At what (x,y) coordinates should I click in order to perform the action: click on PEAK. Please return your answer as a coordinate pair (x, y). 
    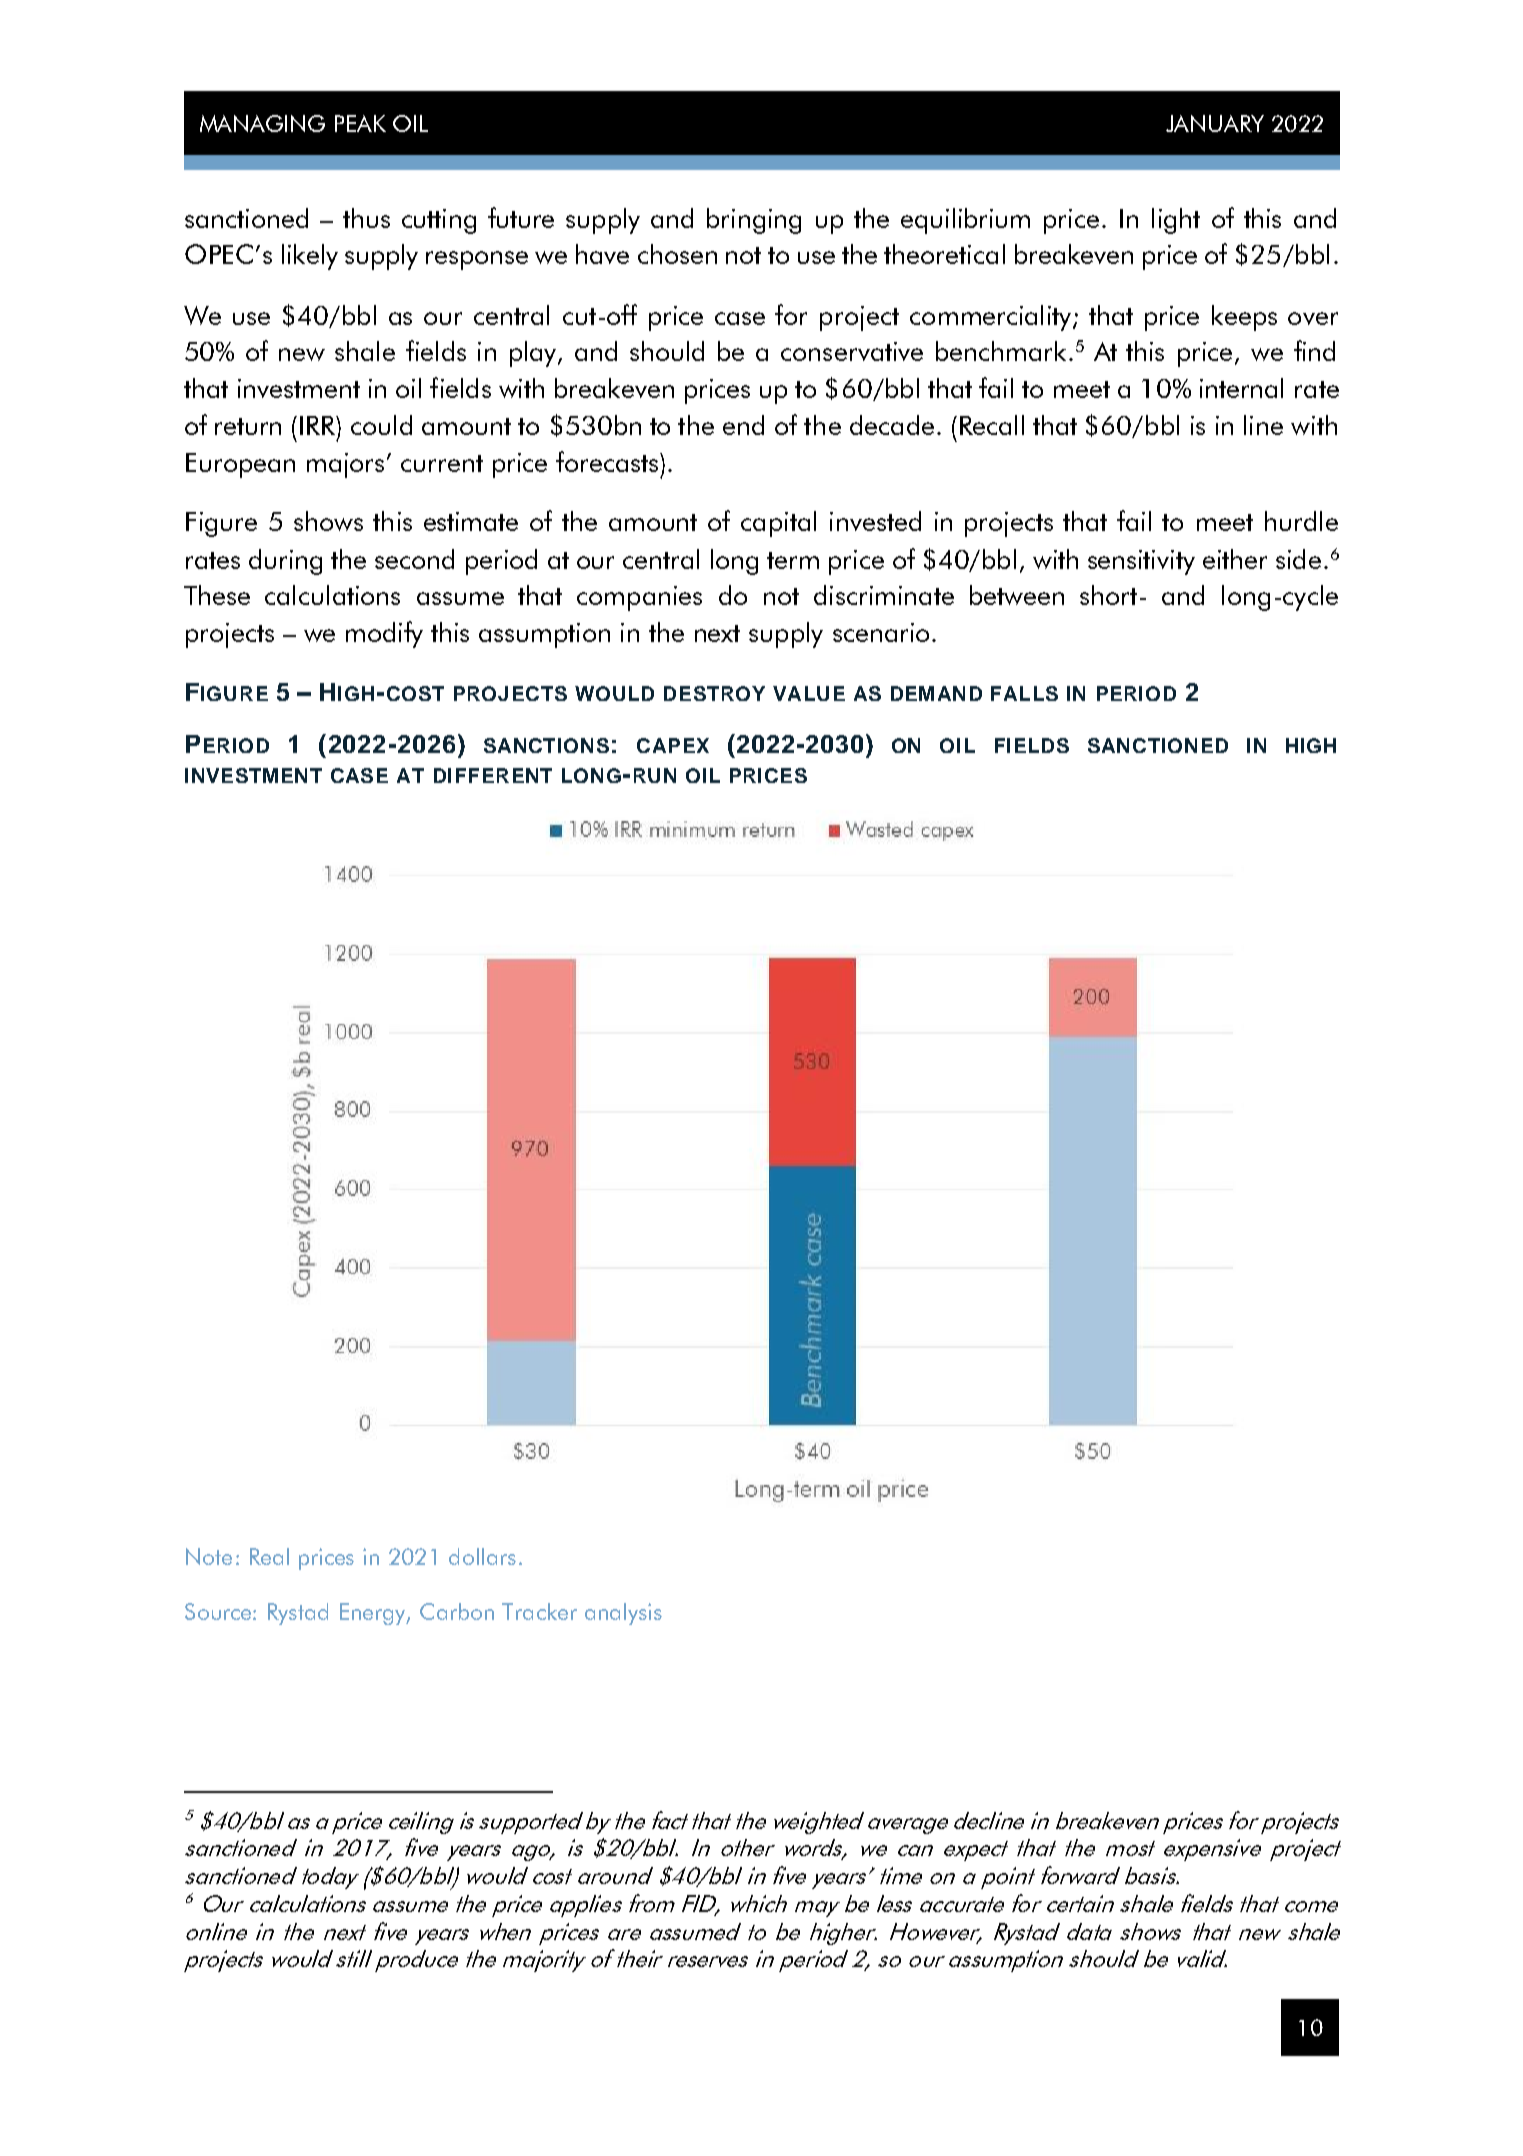
    Looking at the image, I should click on (360, 123).
